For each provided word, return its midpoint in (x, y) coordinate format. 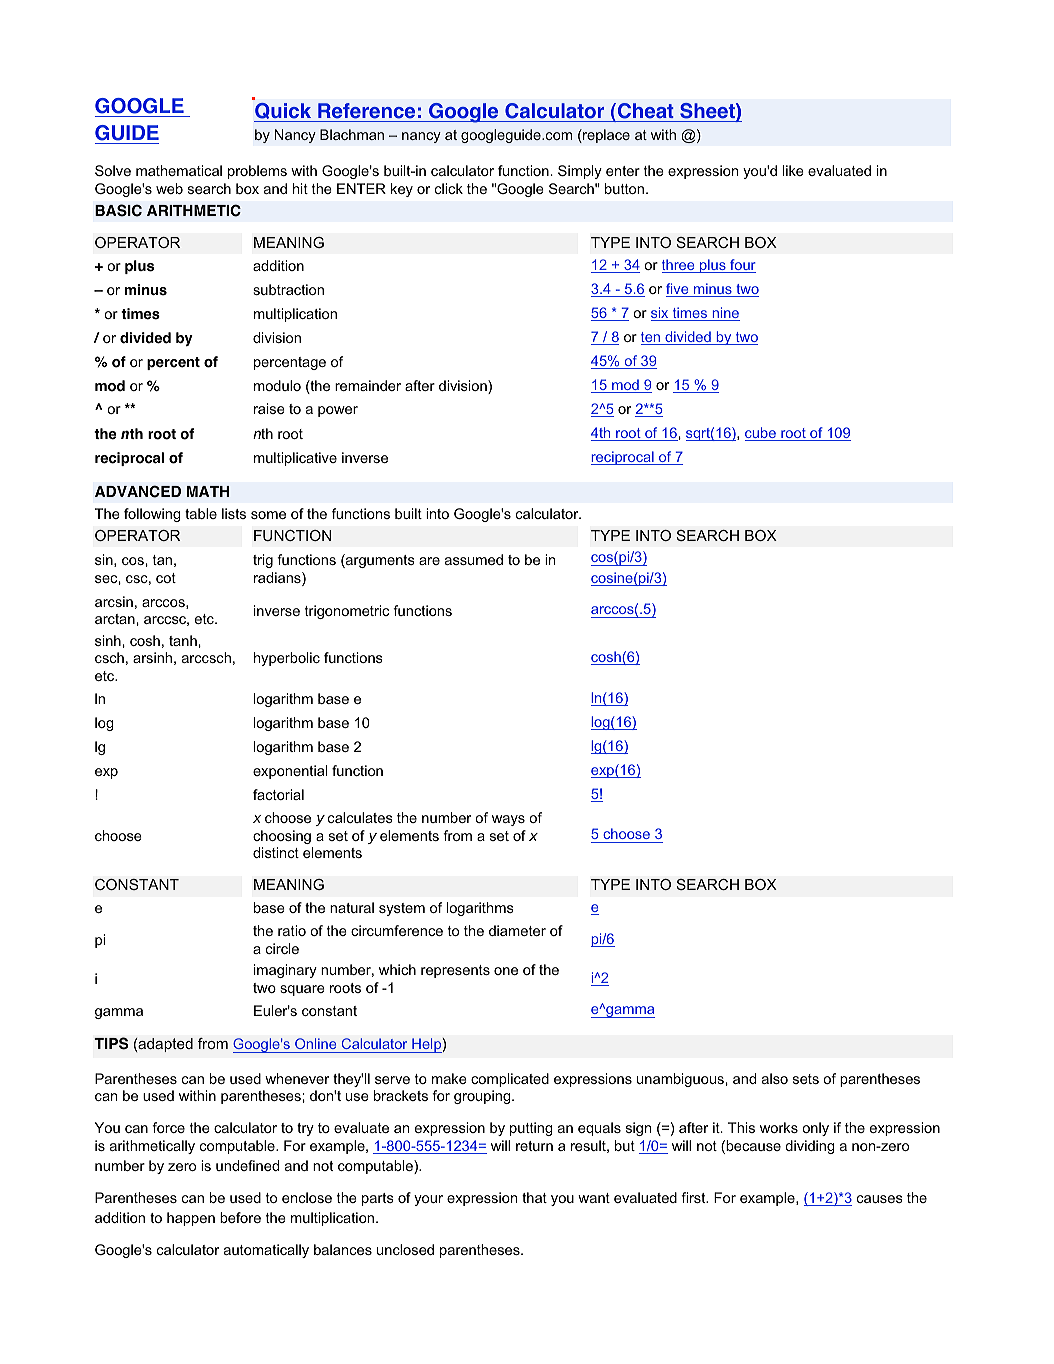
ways (508, 820)
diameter (517, 930)
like (793, 170)
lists (234, 513)
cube (761, 434)
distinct (276, 852)
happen (191, 1219)
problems (257, 172)
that (534, 1197)
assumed (474, 559)
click (449, 188)
